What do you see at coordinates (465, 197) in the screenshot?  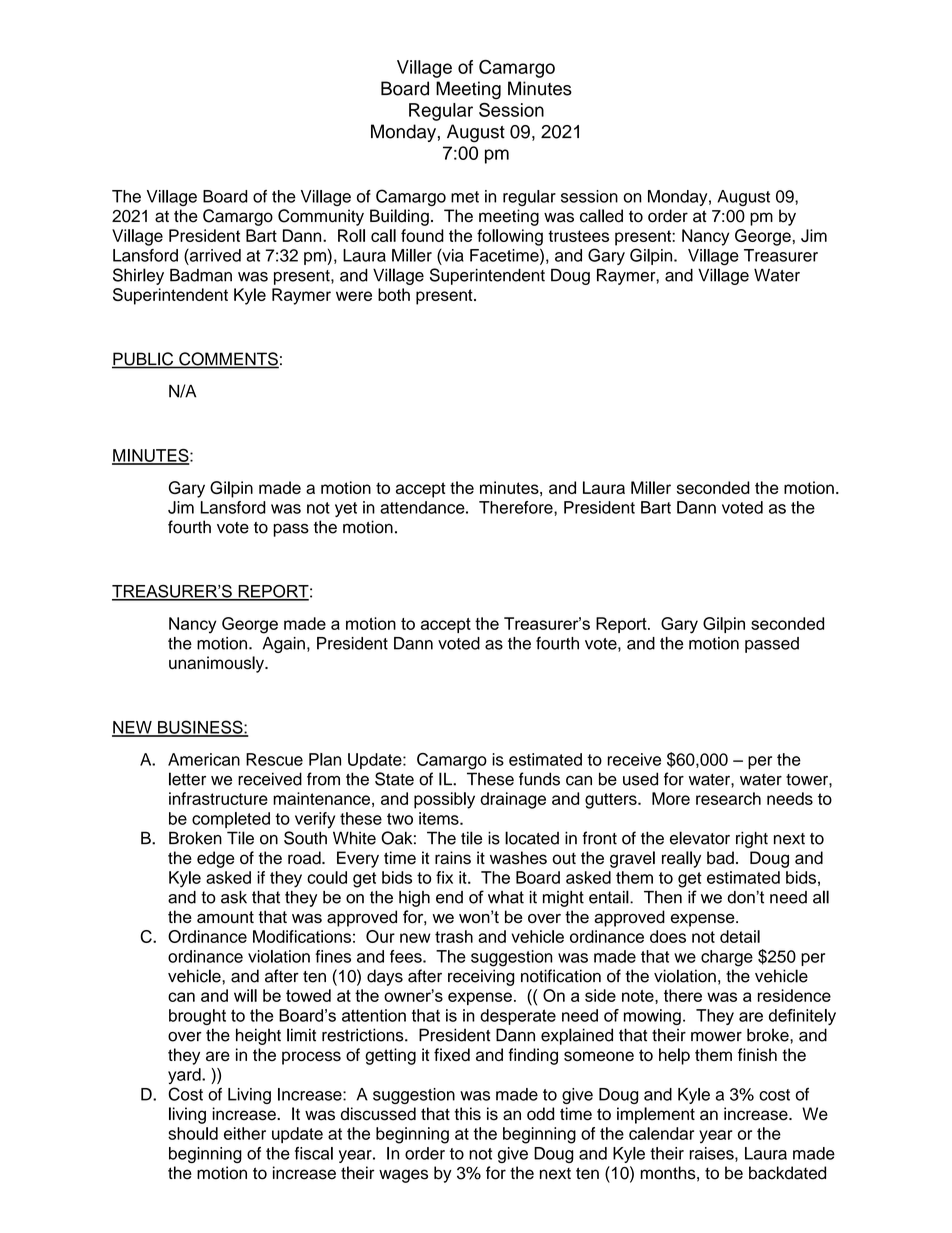 I see `met` at bounding box center [465, 197].
